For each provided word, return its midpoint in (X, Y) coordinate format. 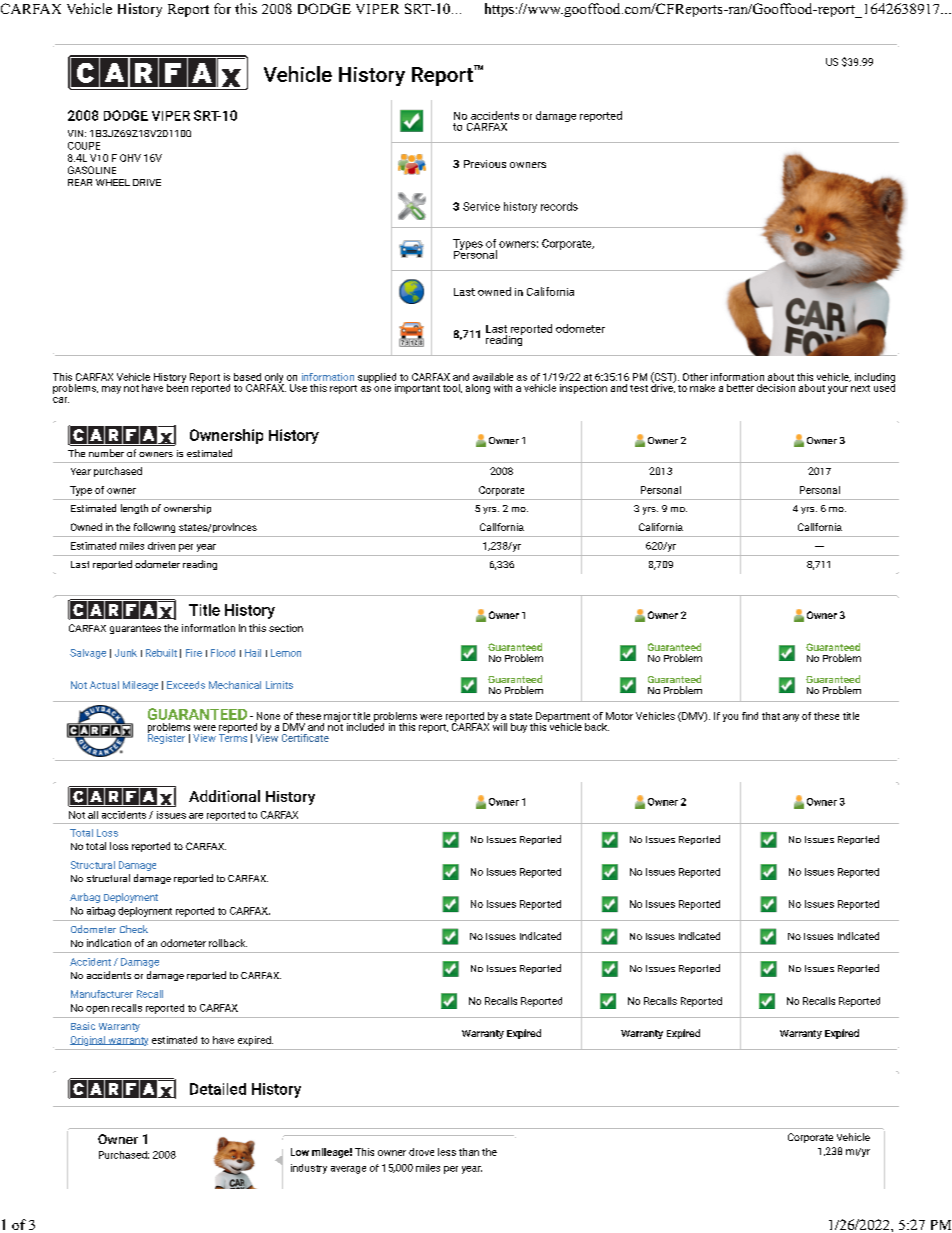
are (196, 816)
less (447, 1152)
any (791, 718)
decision (776, 388)
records (559, 206)
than (469, 1152)
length (134, 509)
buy (519, 728)
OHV (130, 158)
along (478, 389)
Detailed (218, 1089)
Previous (485, 164)
